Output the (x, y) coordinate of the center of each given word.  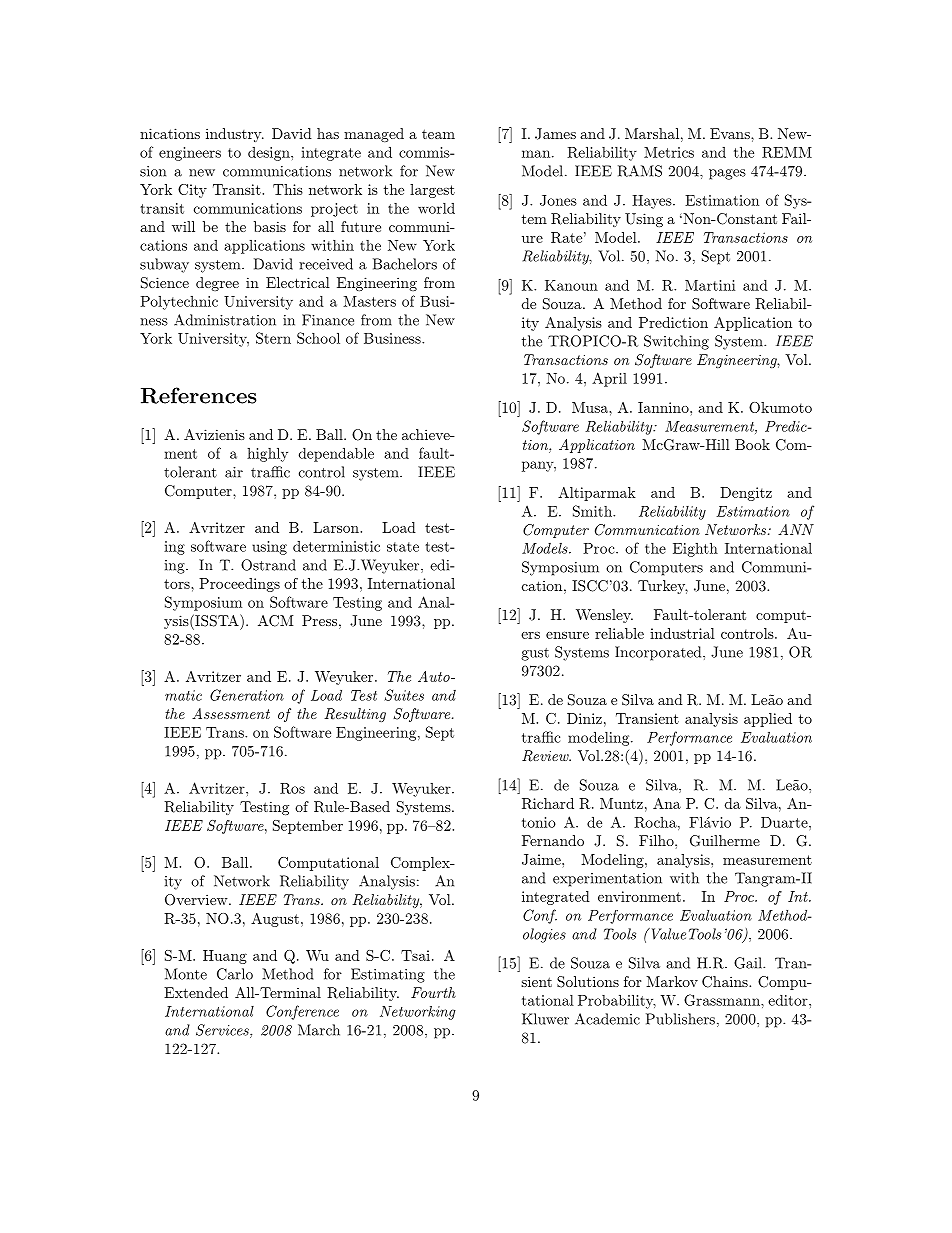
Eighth (695, 549)
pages (727, 174)
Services (223, 1031)
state (403, 547)
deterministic (336, 546)
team (438, 134)
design (270, 154)
